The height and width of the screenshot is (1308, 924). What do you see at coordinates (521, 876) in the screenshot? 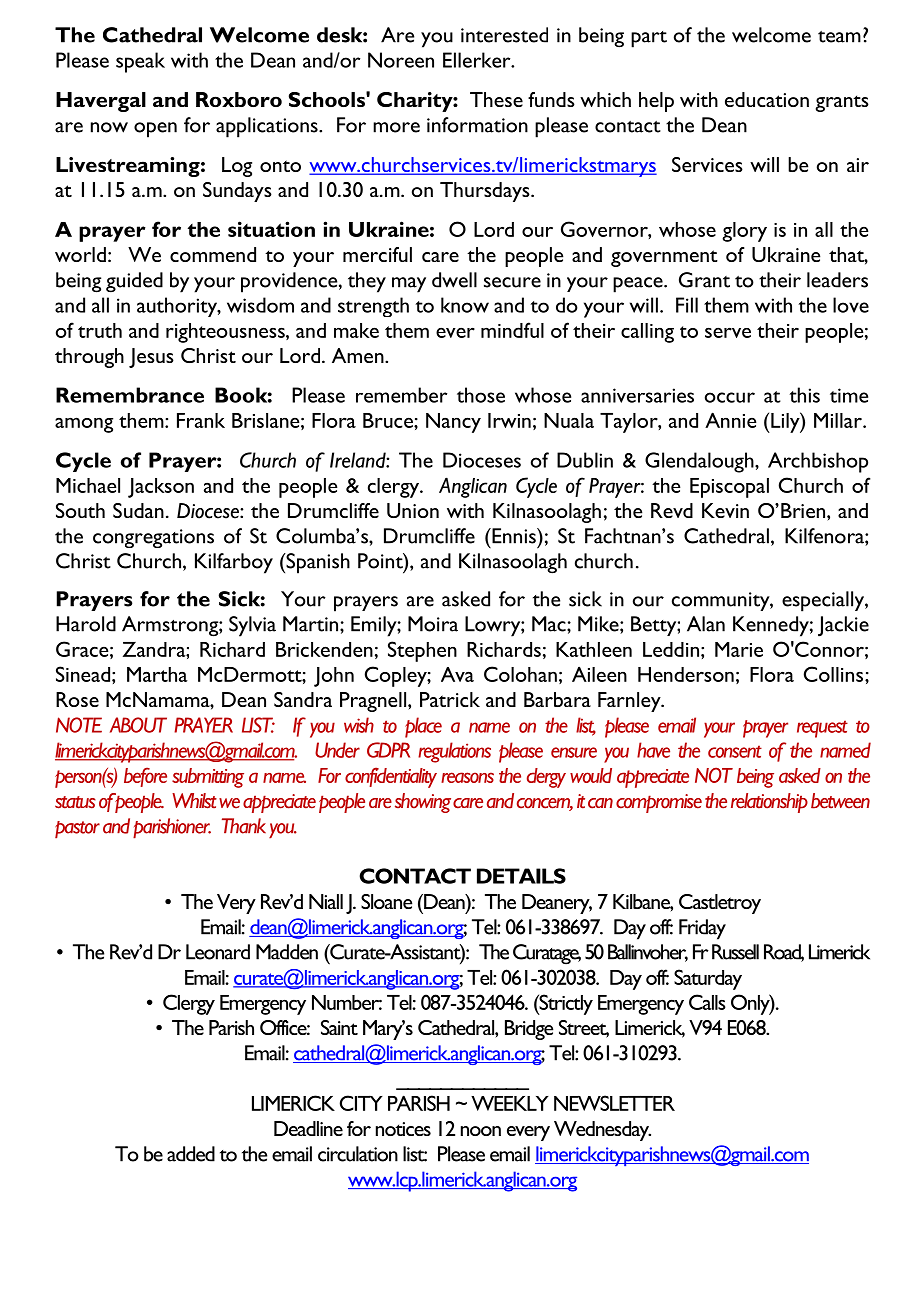
I see `DETAILS` at bounding box center [521, 876].
